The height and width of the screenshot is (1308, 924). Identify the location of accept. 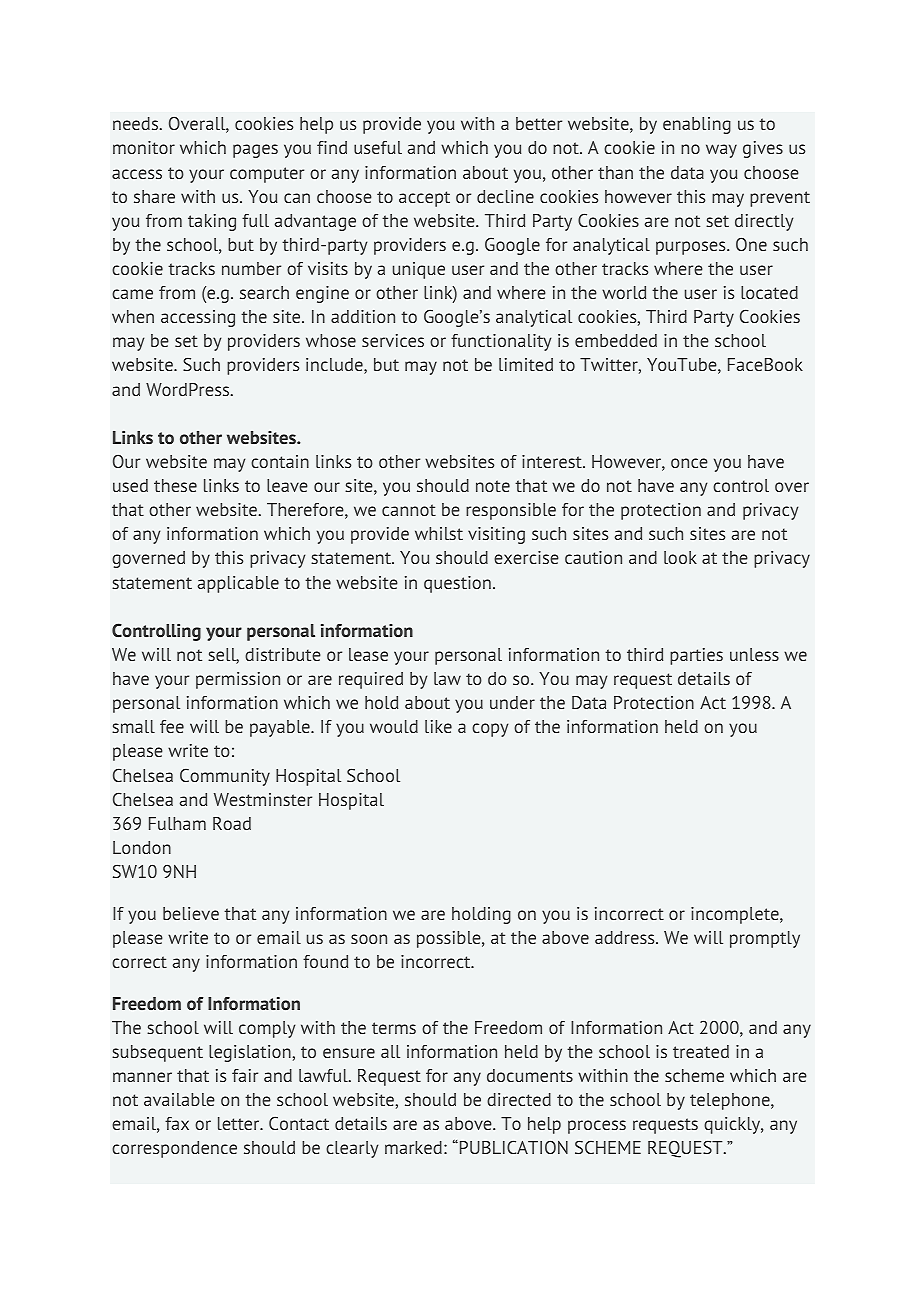
(424, 199).
